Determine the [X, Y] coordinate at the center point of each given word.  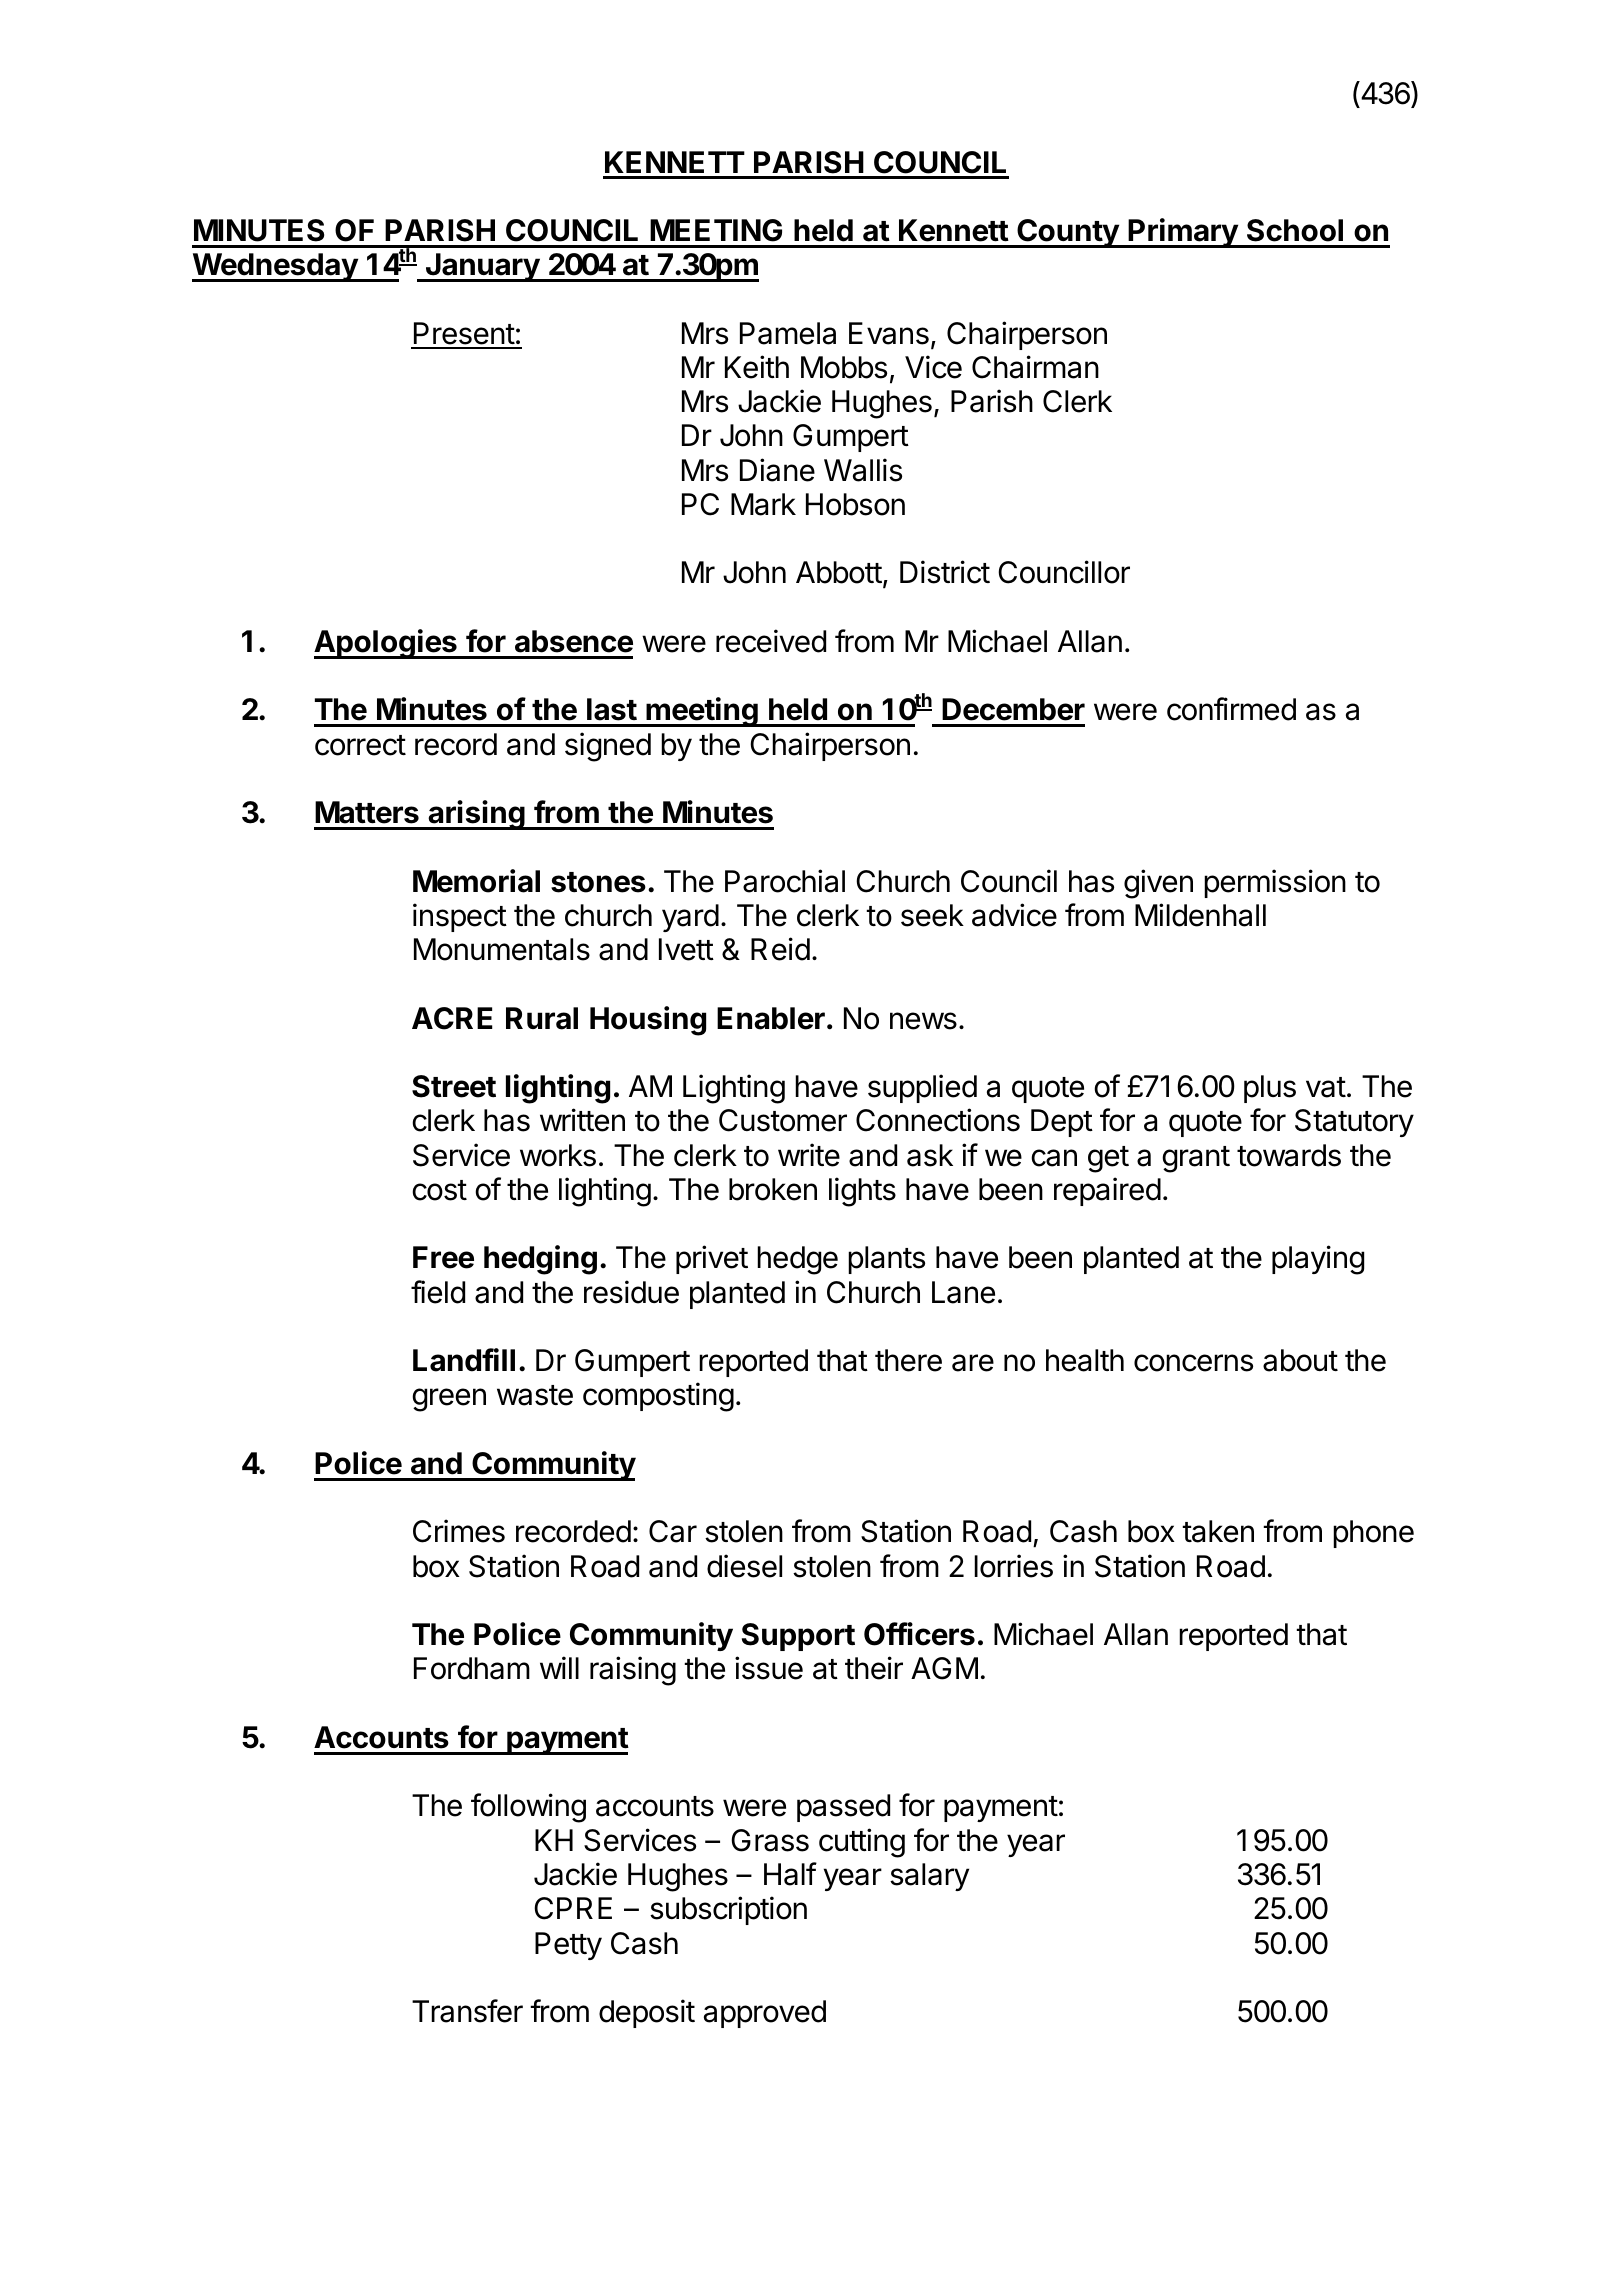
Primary [1183, 233]
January [482, 267]
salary [929, 1877]
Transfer [467, 2011]
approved [765, 2014]
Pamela [788, 333]
